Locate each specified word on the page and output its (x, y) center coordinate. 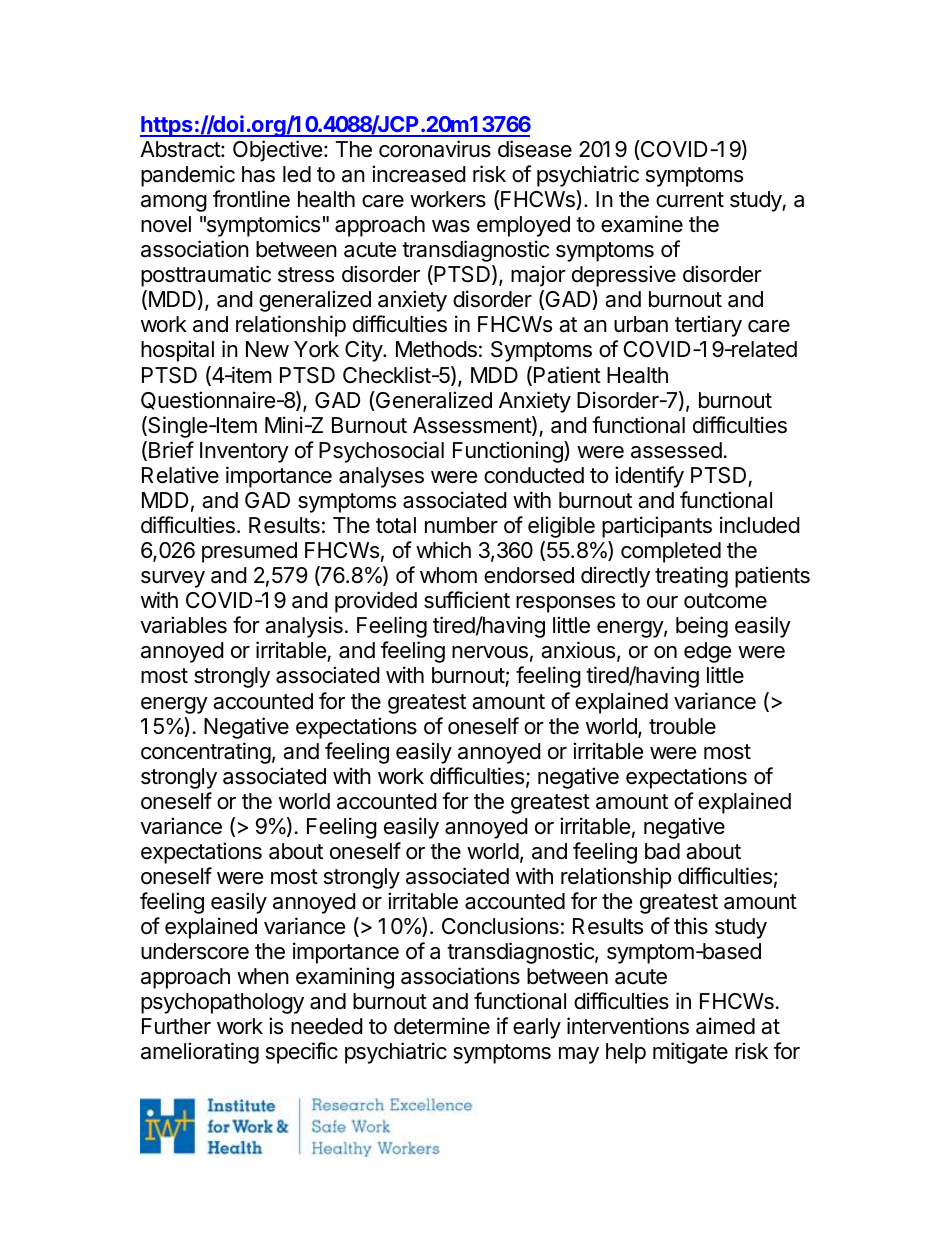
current (690, 200)
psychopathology (222, 1003)
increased (419, 174)
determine (442, 1026)
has (258, 174)
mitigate (690, 1053)
